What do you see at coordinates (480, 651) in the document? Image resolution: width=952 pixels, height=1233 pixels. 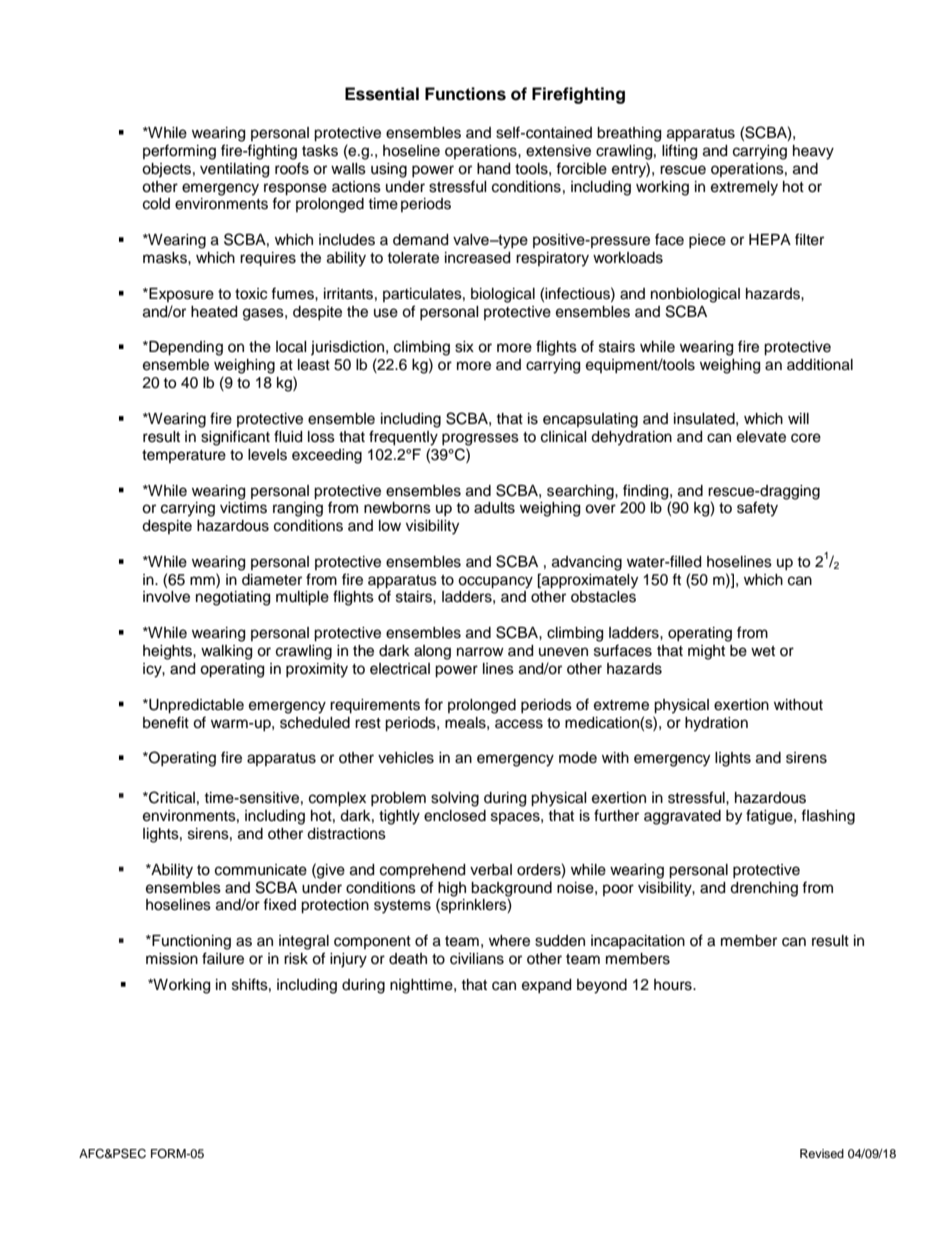 I see `narrow` at bounding box center [480, 651].
